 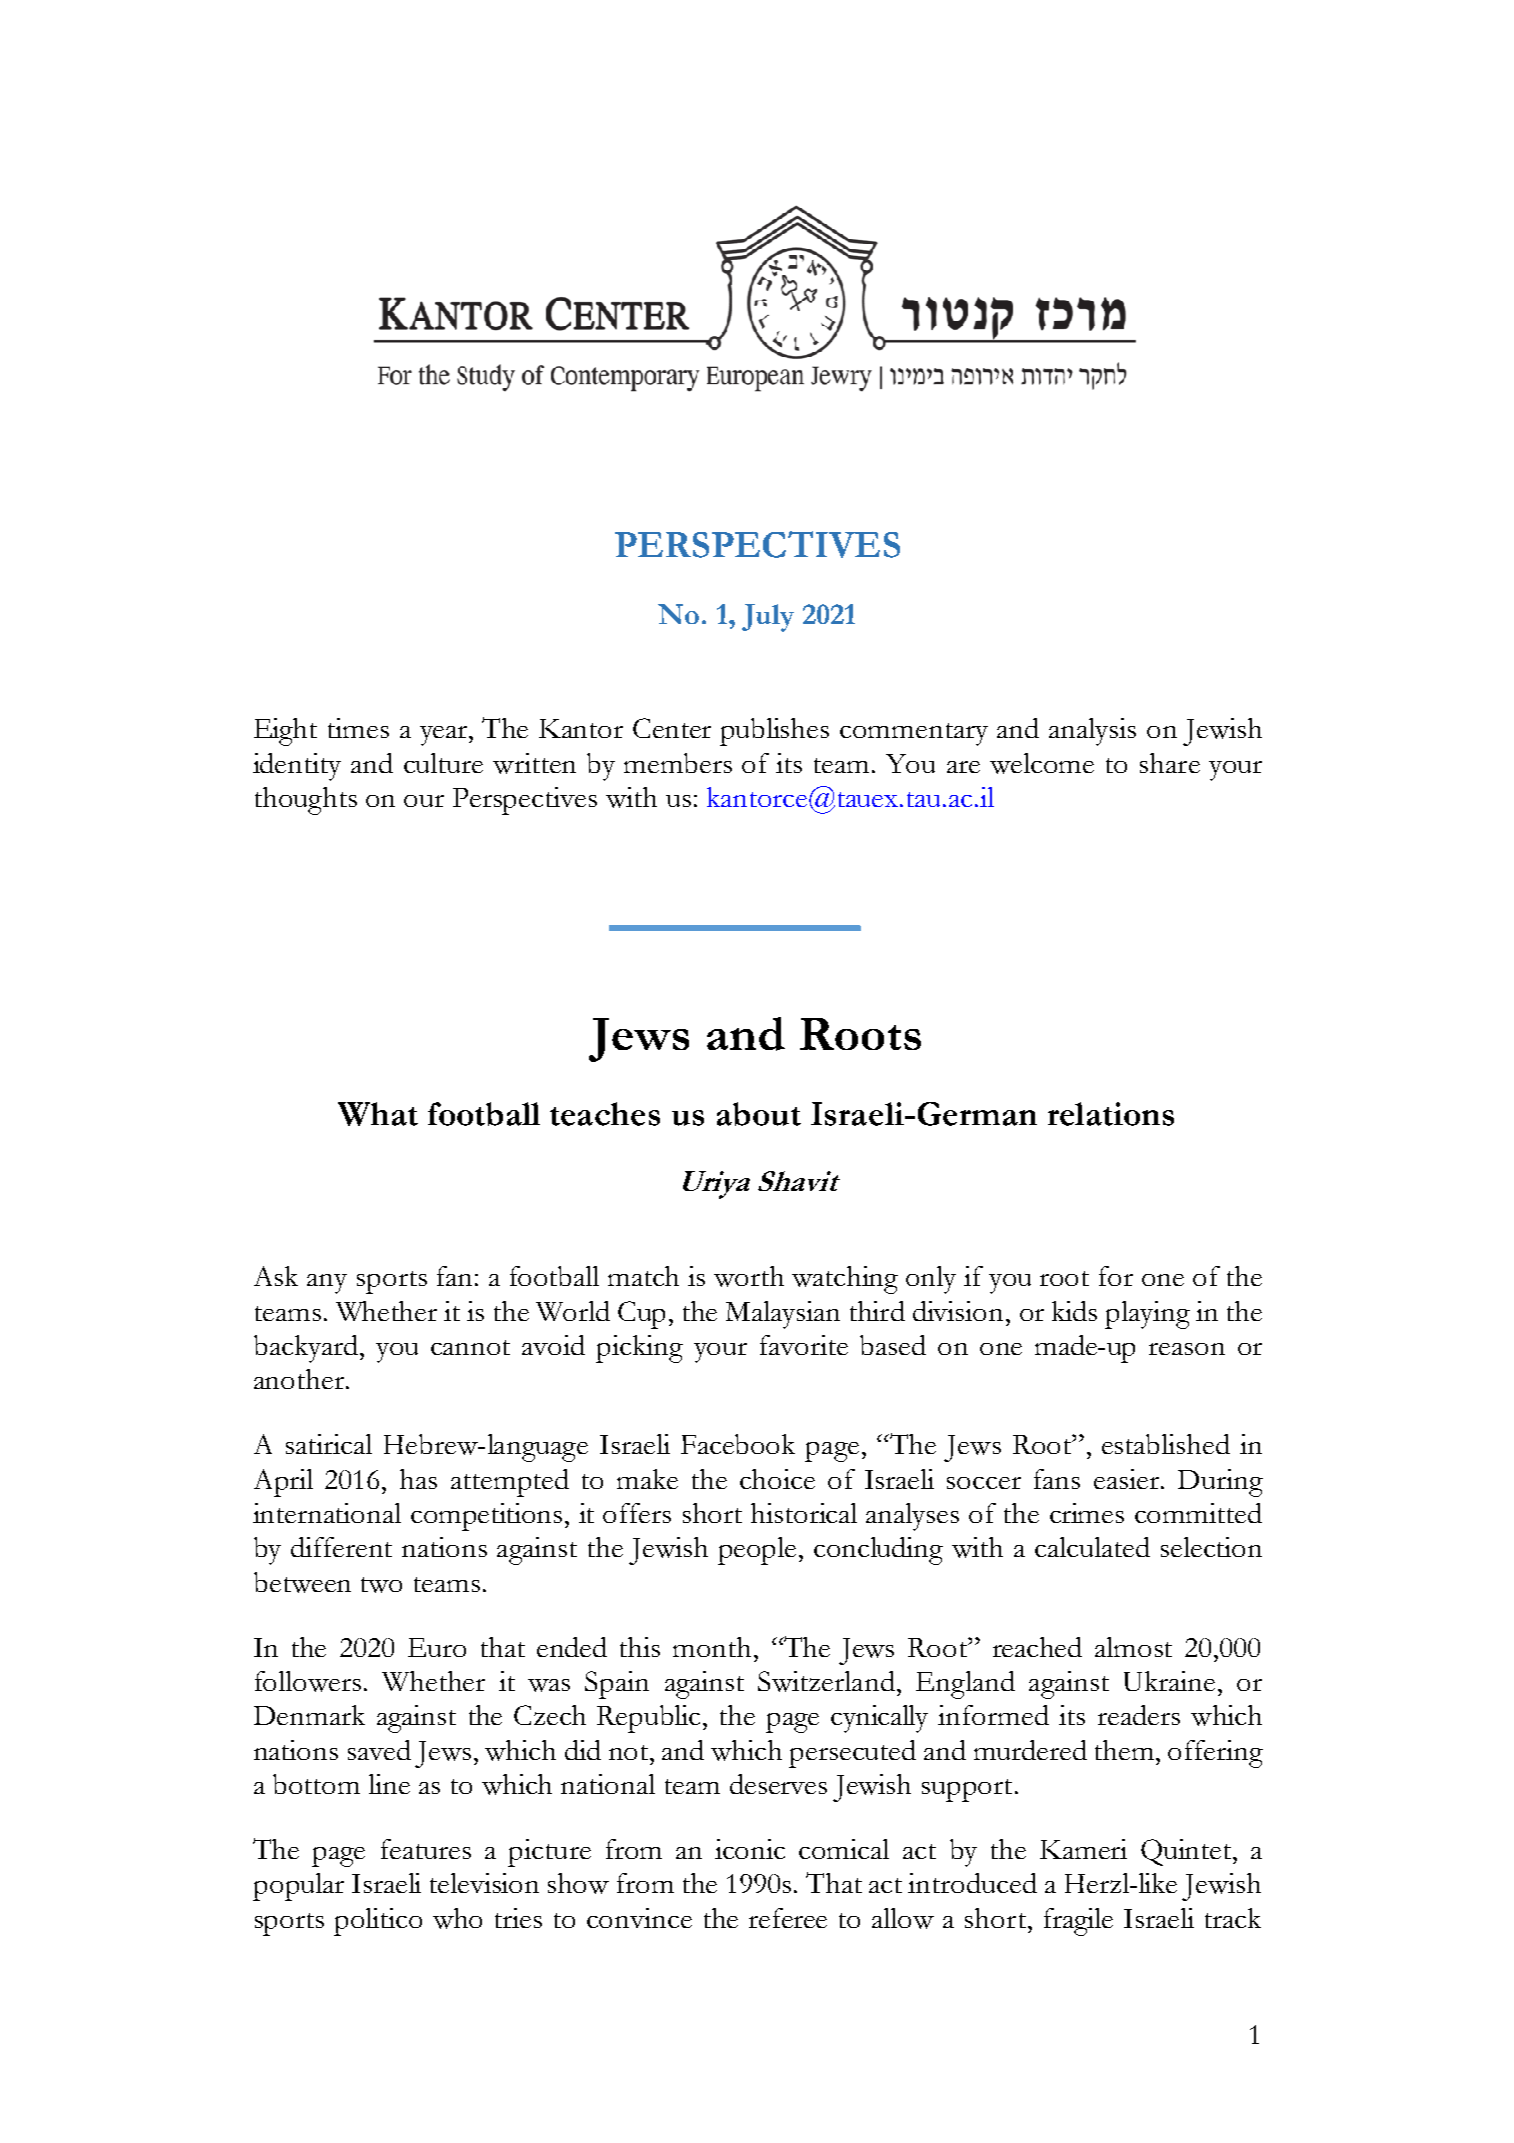 I want to click on people, so click(x=757, y=1551).
